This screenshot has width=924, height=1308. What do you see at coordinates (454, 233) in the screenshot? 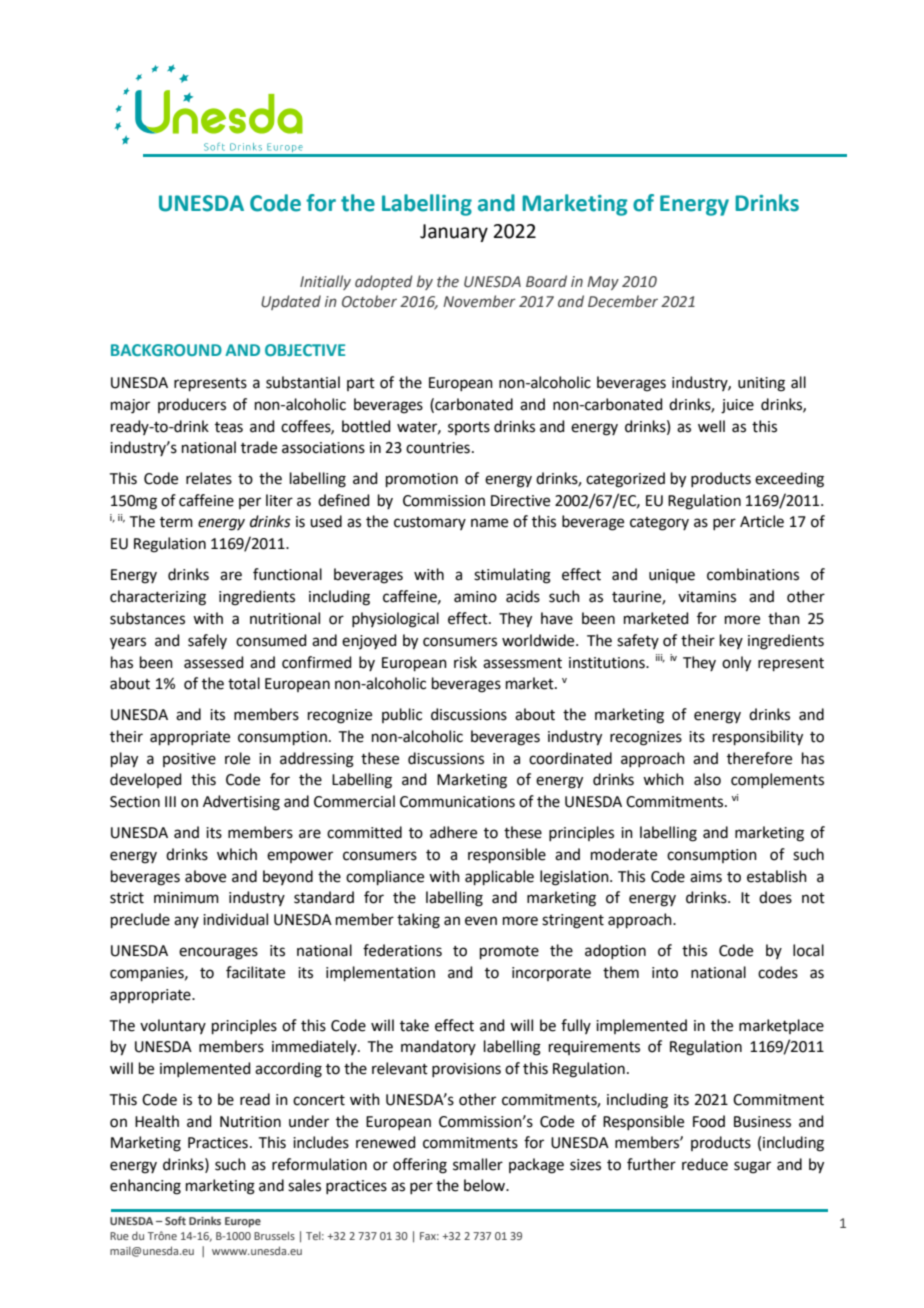
I see `January` at bounding box center [454, 233].
